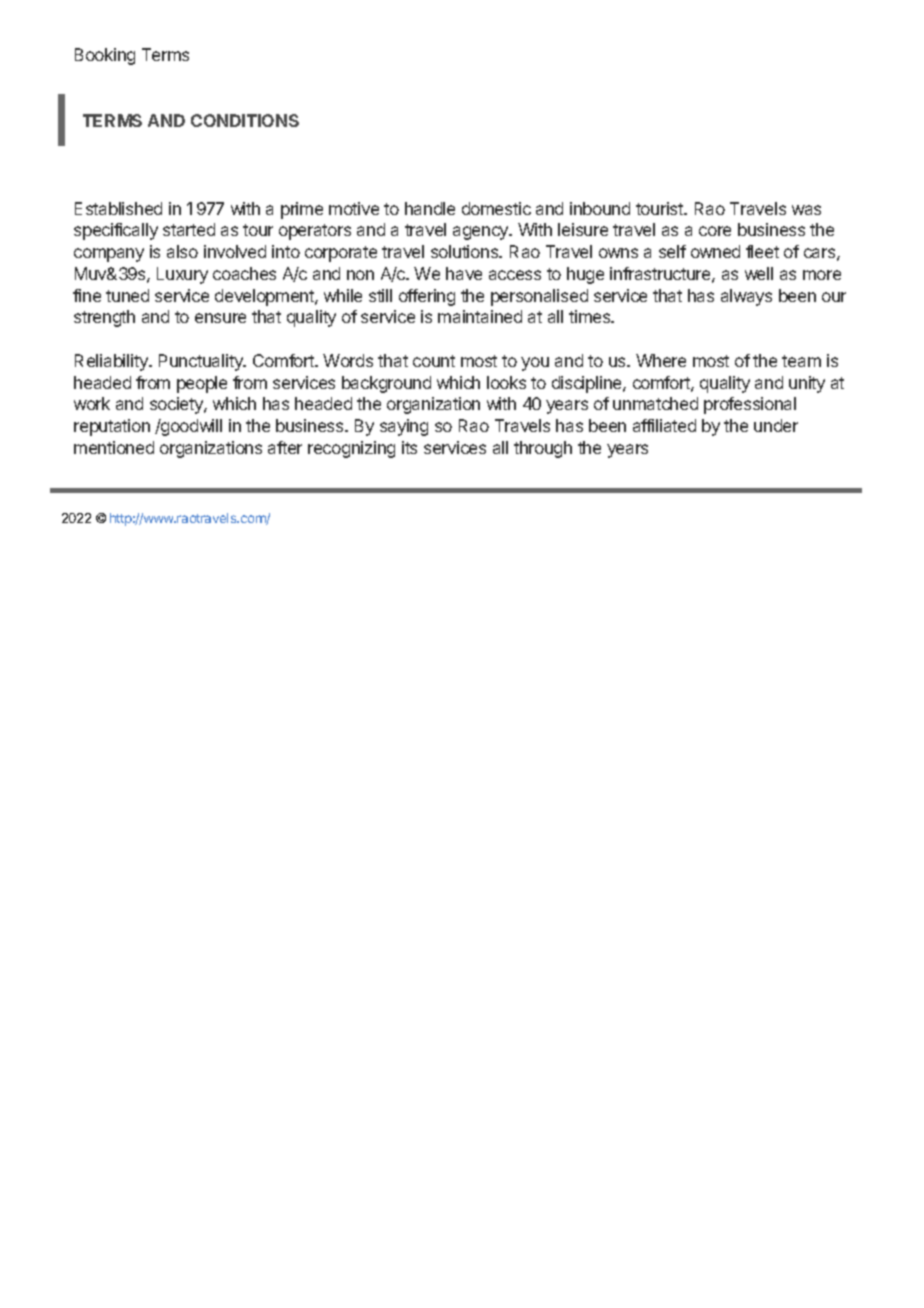 The height and width of the screenshot is (1308, 924). What do you see at coordinates (600, 208) in the screenshot?
I see `inbound` at bounding box center [600, 208].
